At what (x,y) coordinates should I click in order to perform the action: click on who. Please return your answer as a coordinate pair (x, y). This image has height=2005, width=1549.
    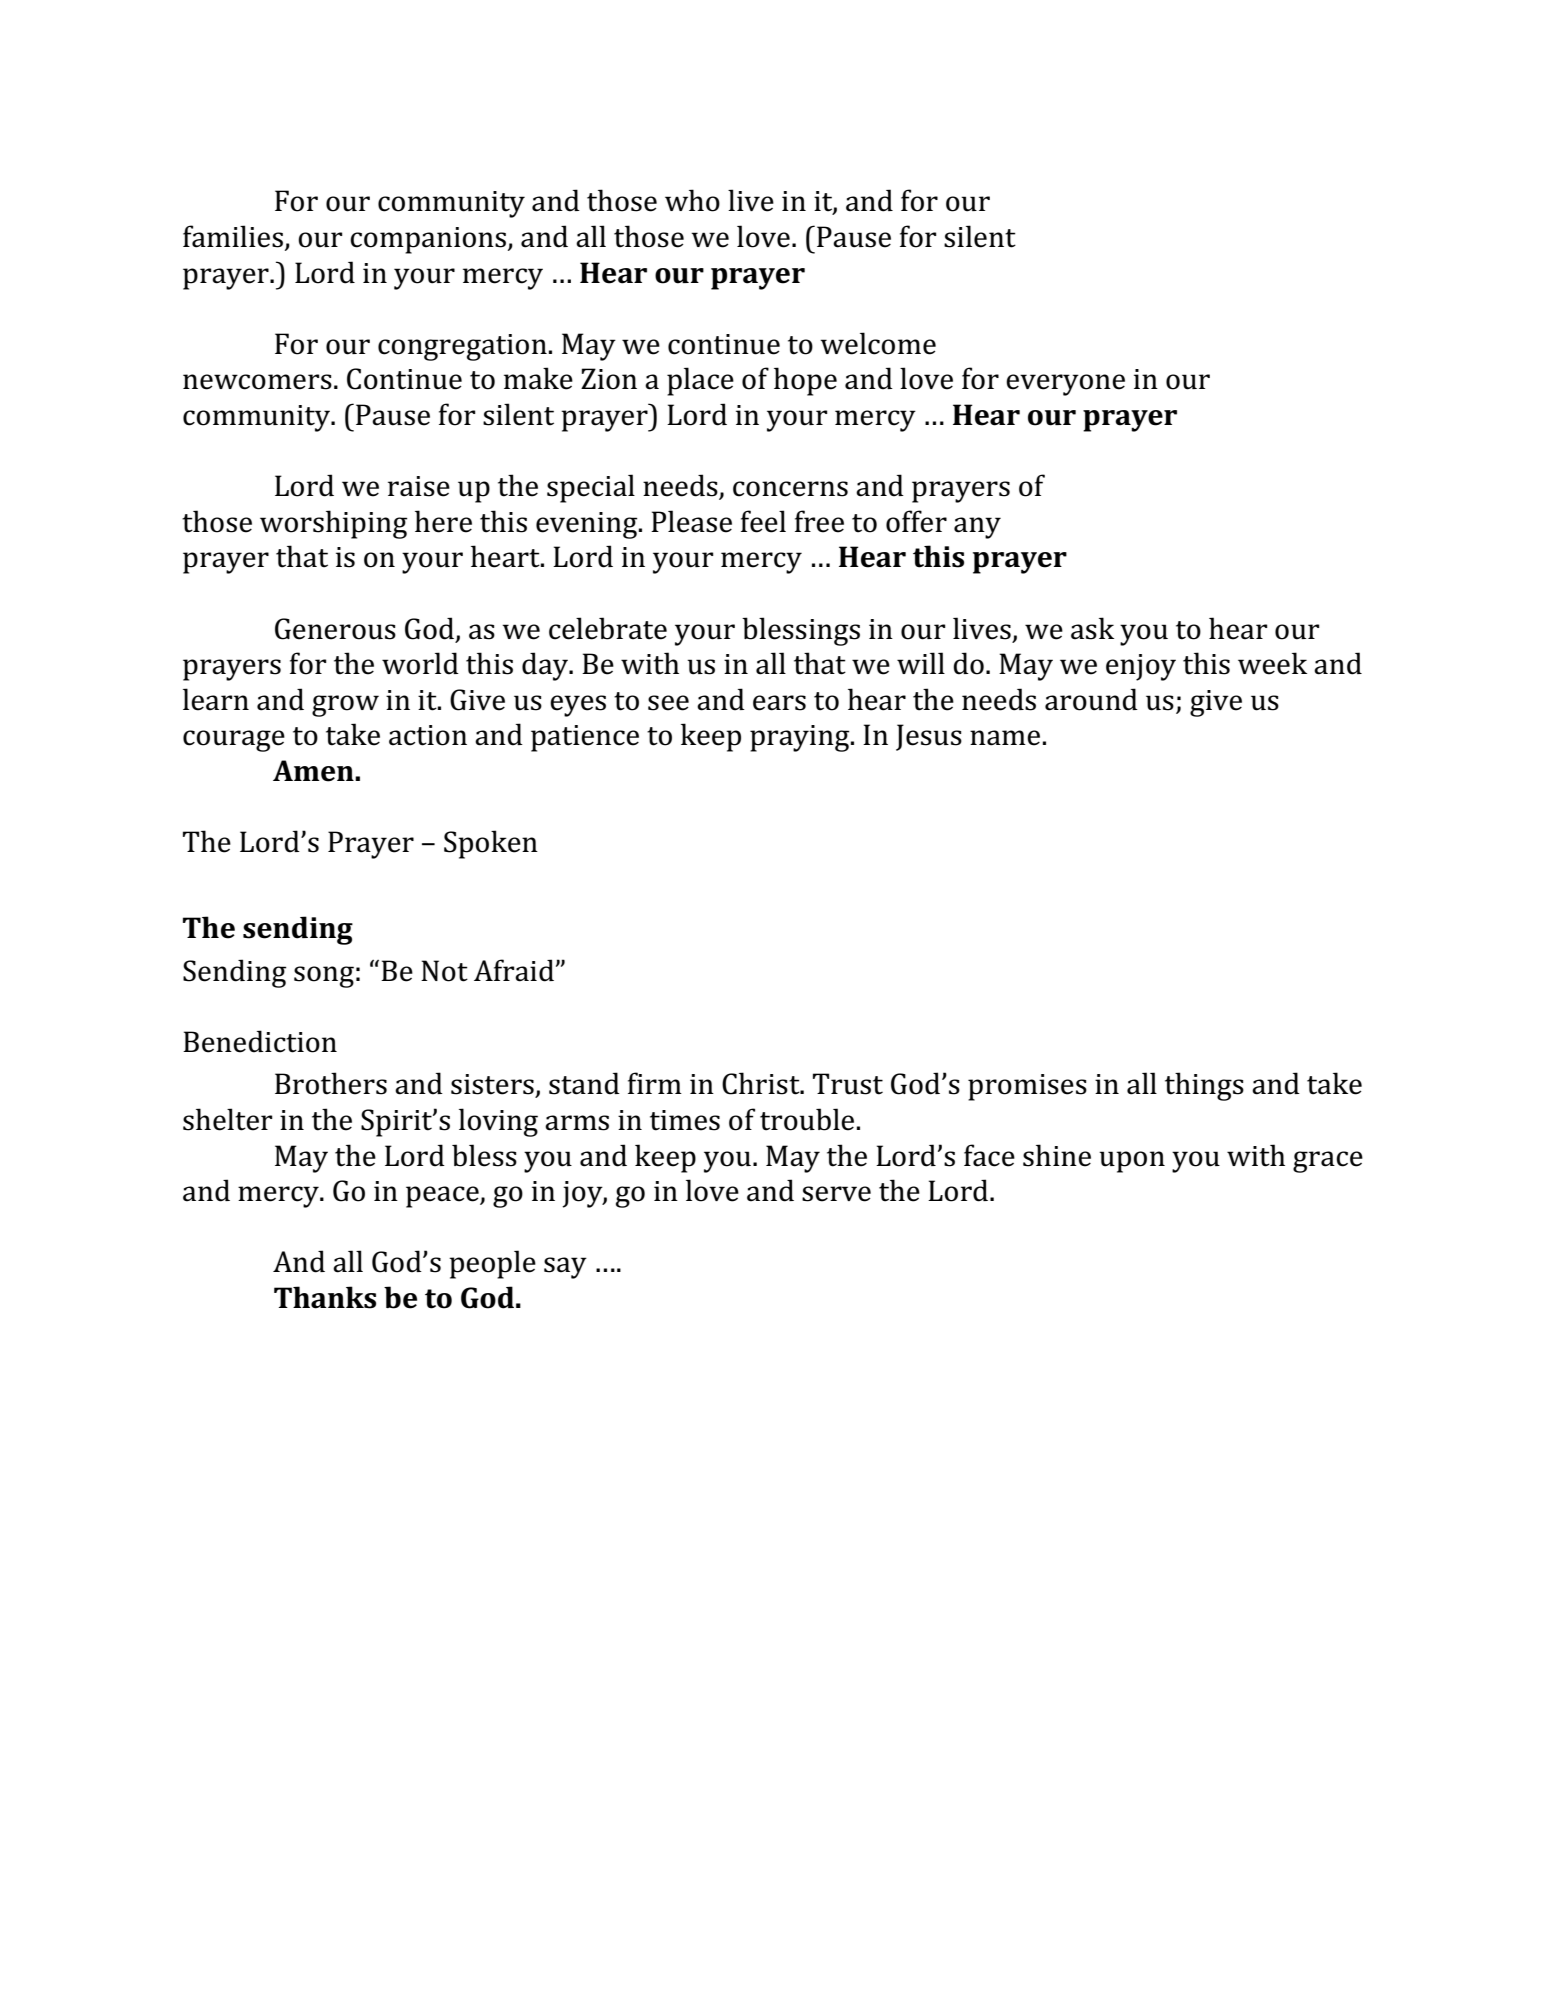
    Looking at the image, I should click on (692, 200).
